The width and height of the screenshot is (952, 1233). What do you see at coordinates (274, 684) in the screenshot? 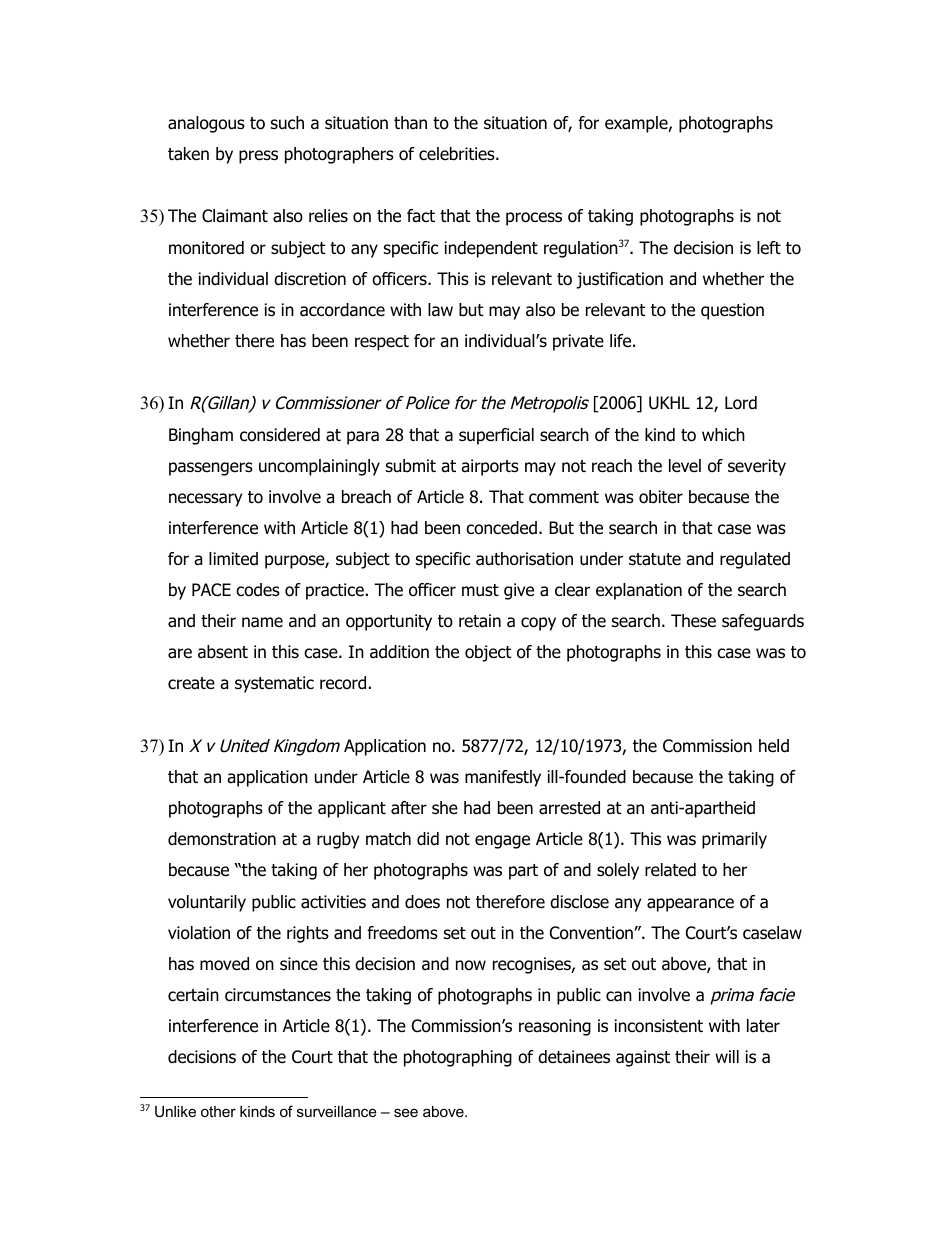
I see `systematic` at bounding box center [274, 684].
